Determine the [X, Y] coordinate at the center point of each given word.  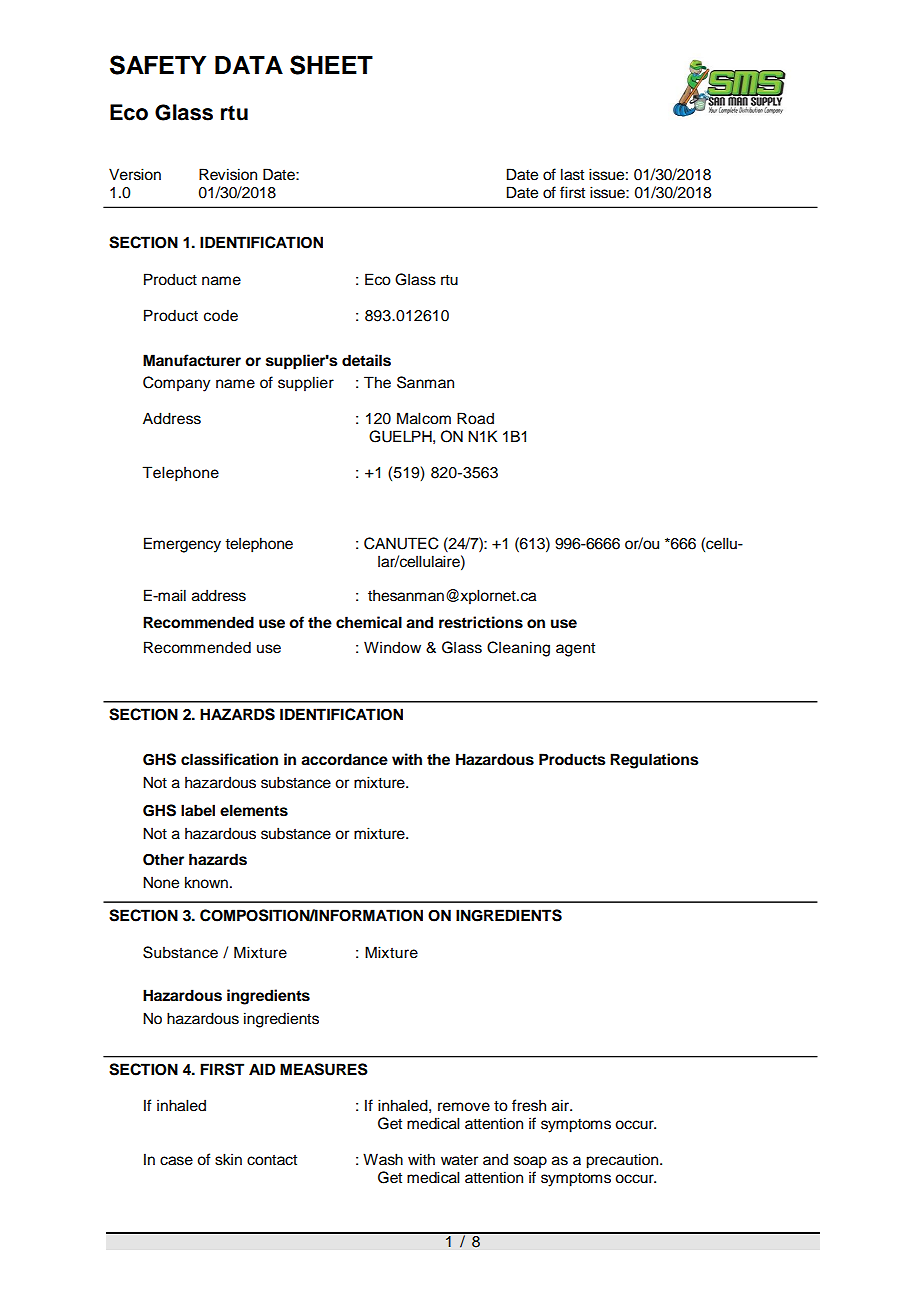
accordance [344, 759]
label [198, 810]
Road [475, 418]
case [176, 1161]
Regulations [654, 761]
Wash [383, 1159]
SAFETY [158, 65]
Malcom [424, 418]
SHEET [331, 65]
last [572, 174]
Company [176, 384]
